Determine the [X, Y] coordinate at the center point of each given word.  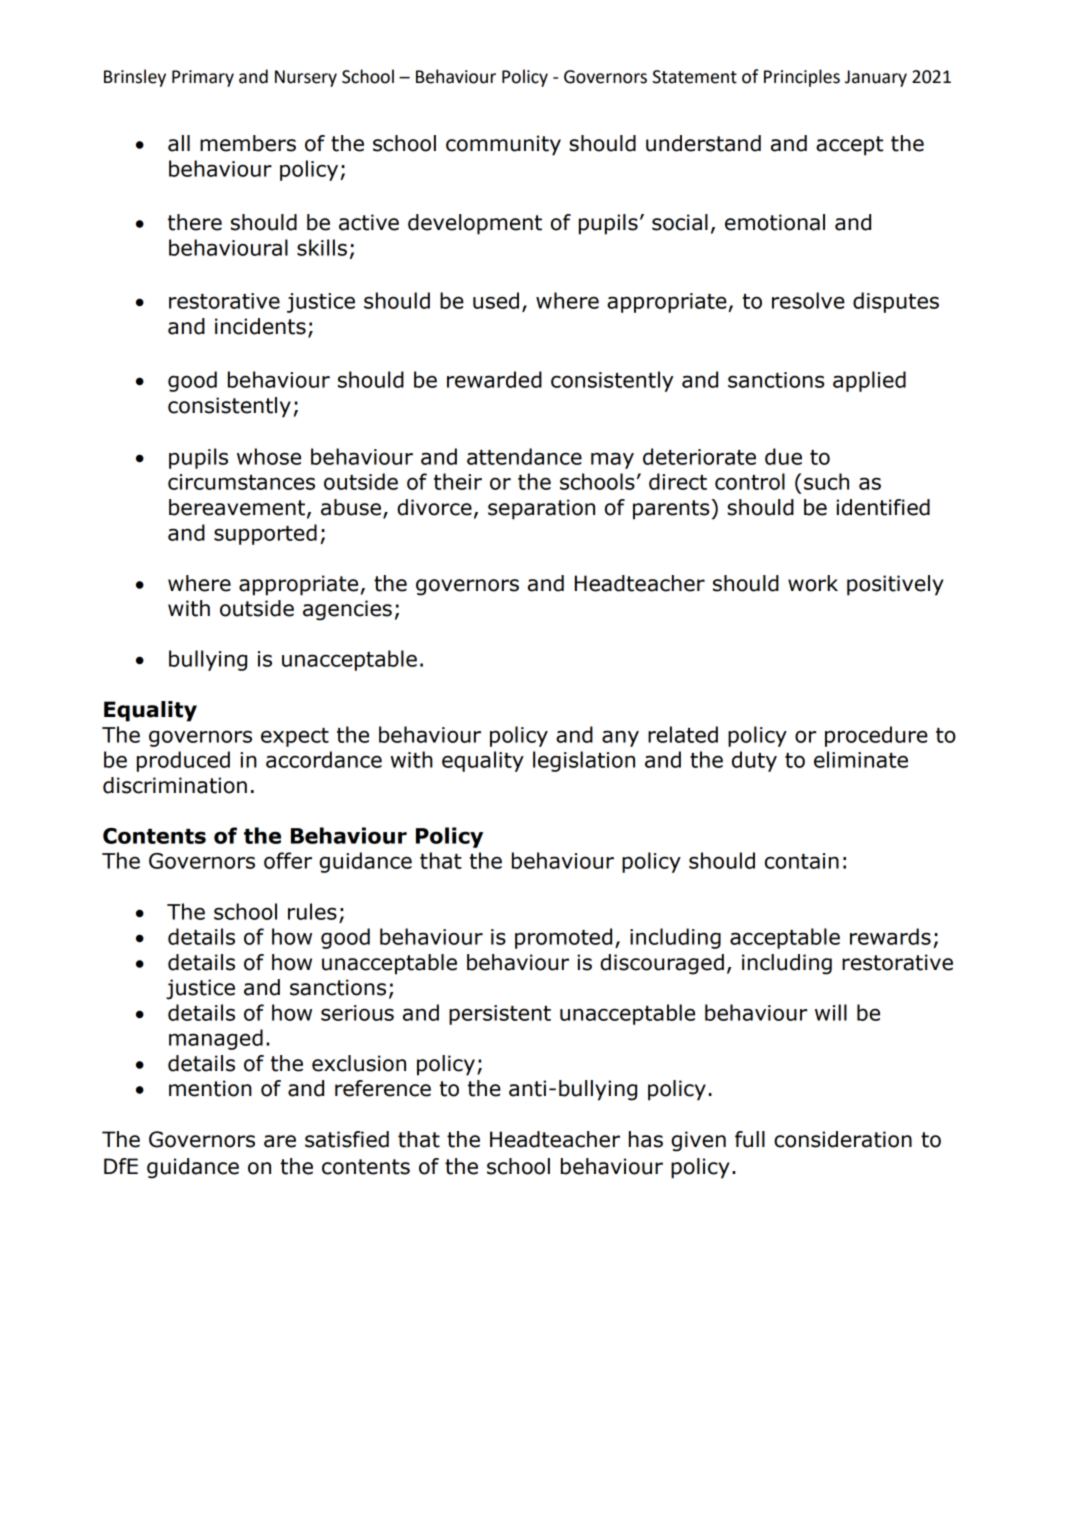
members [248, 143]
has [646, 1139]
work [813, 583]
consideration [843, 1139]
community [503, 145]
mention [210, 1088]
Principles [802, 78]
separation [541, 509]
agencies [347, 610]
